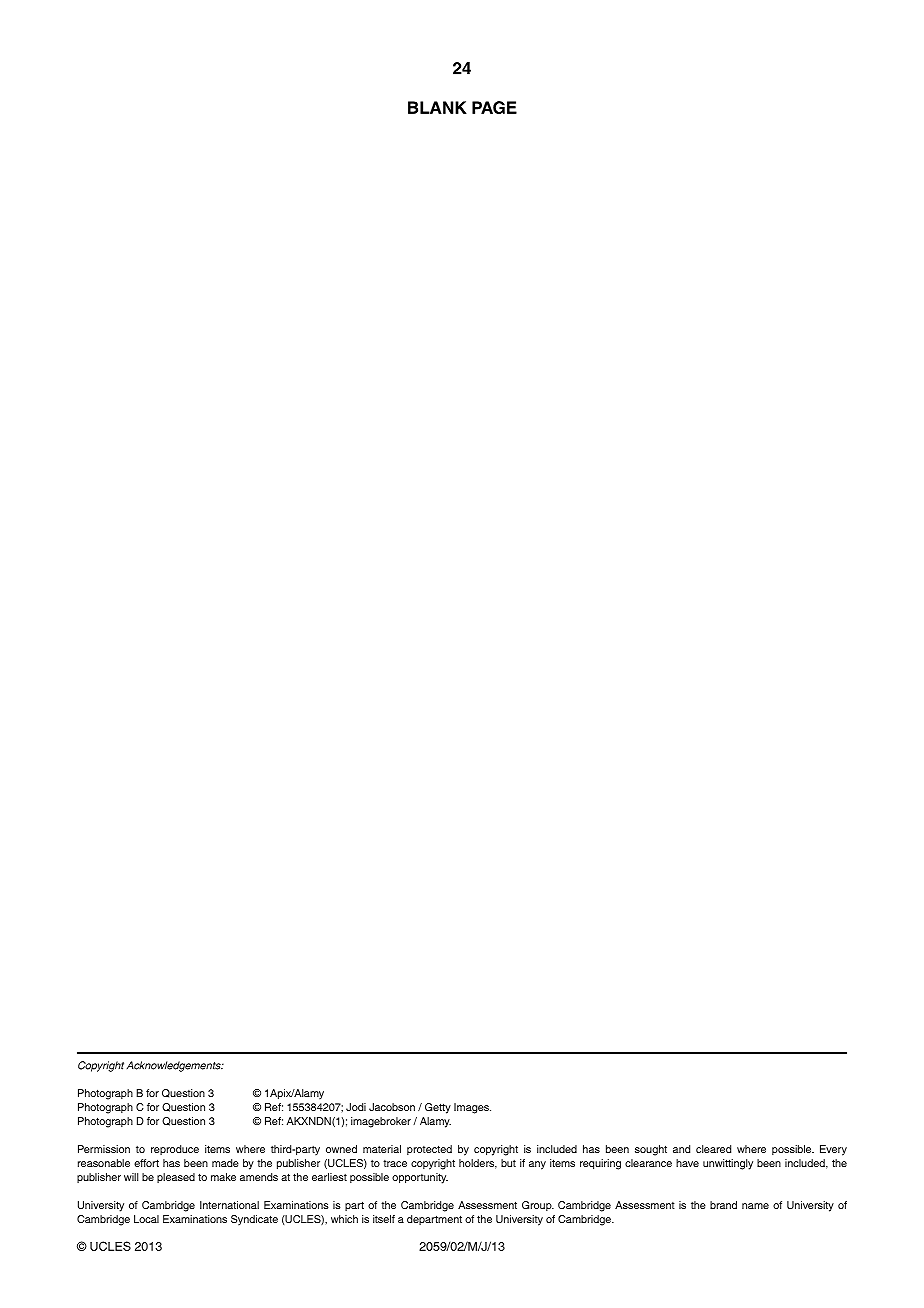 This image has height=1308, width=924. Describe the element at coordinates (472, 1108) in the image. I see `Images` at that location.
